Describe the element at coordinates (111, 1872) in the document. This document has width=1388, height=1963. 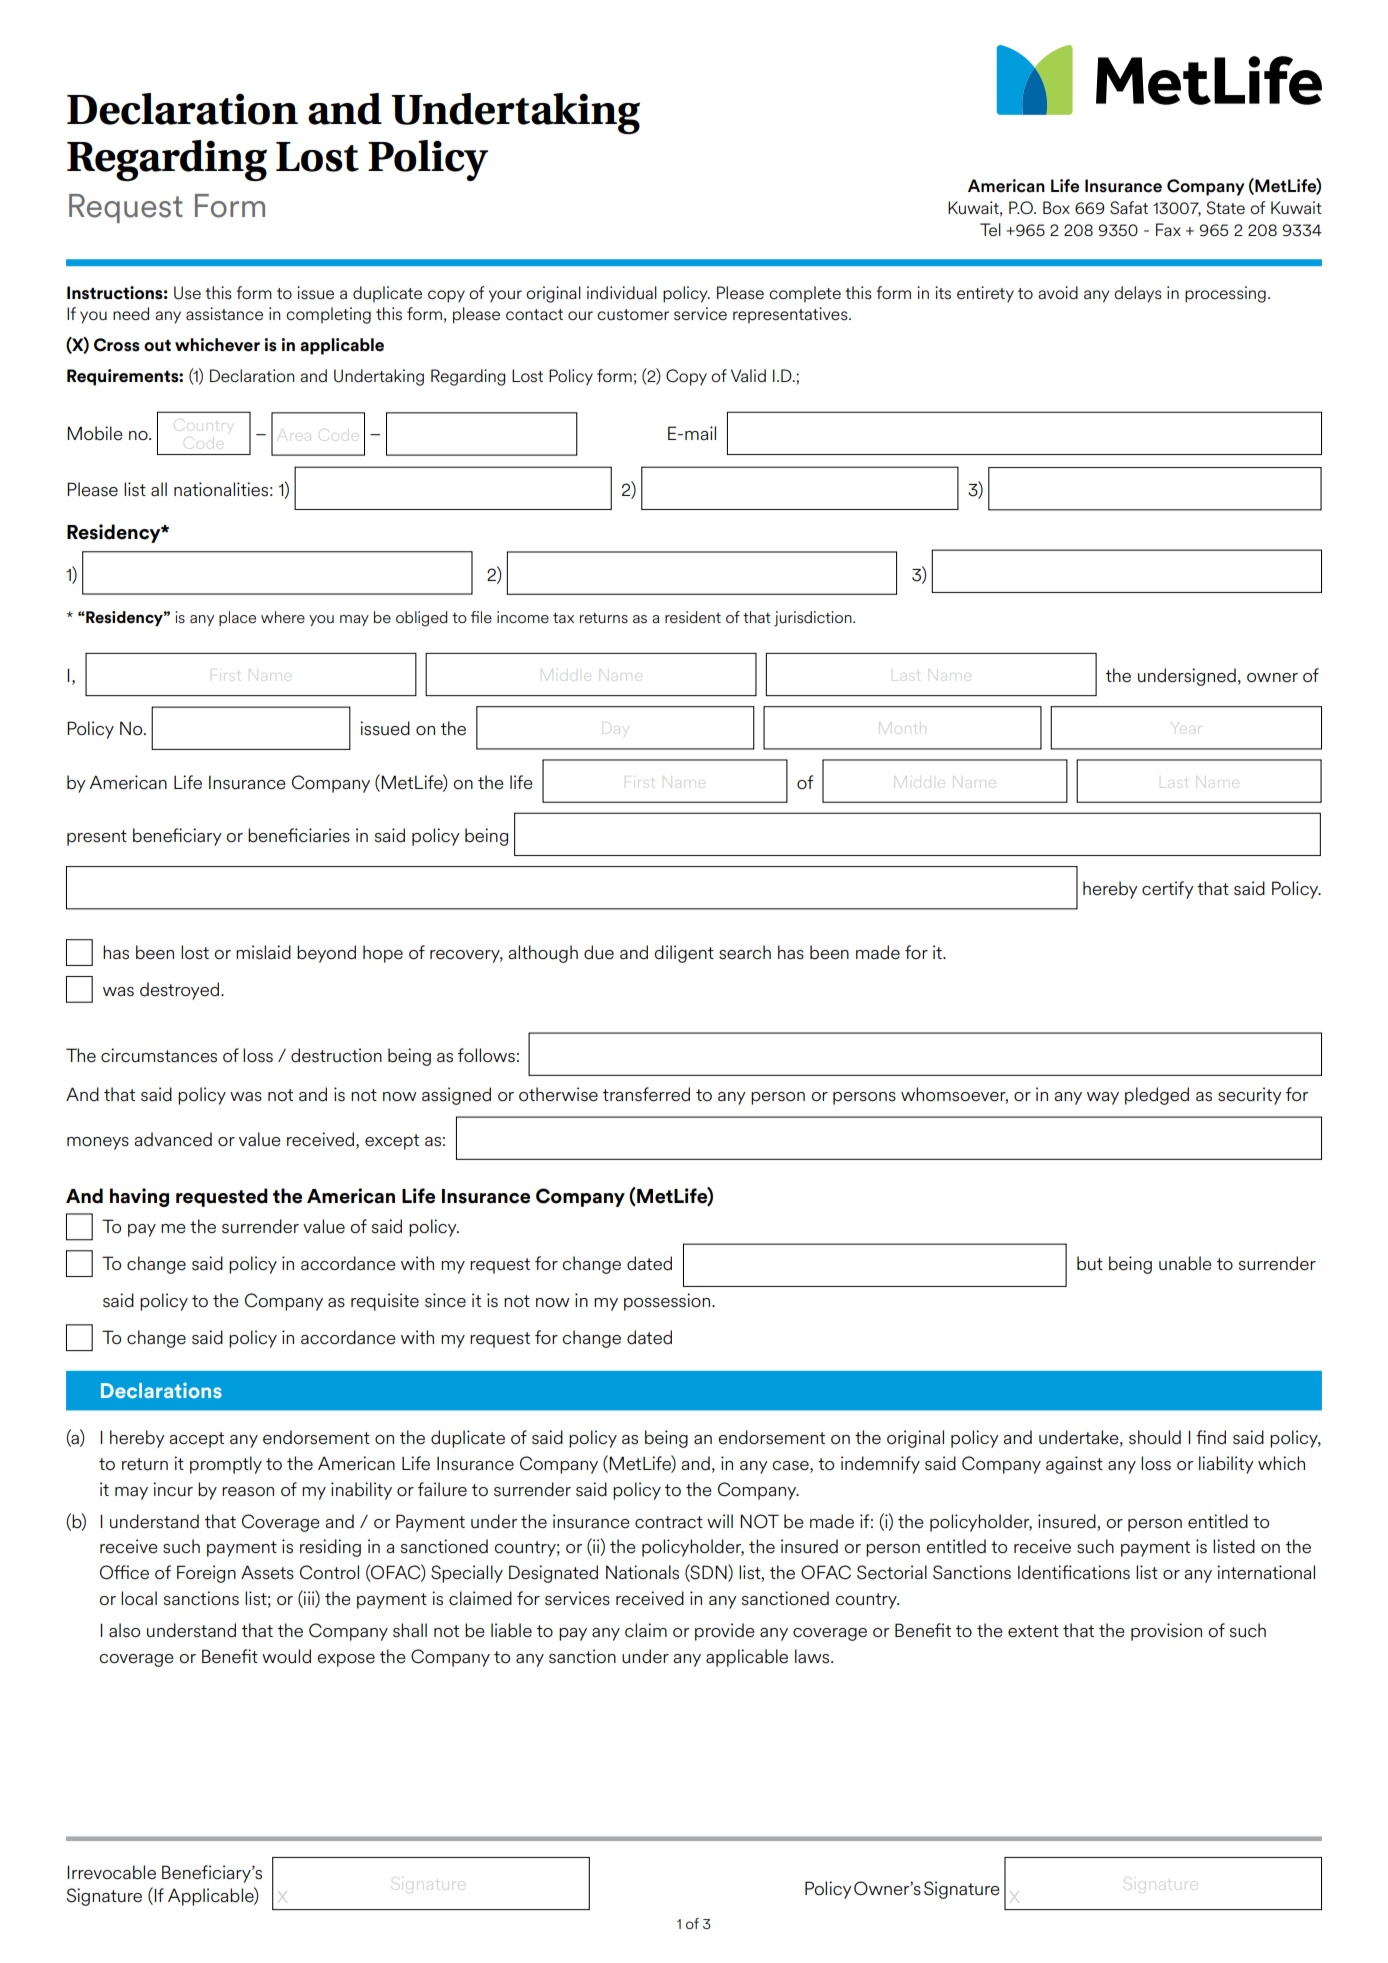
I see `Irrevocable` at that location.
